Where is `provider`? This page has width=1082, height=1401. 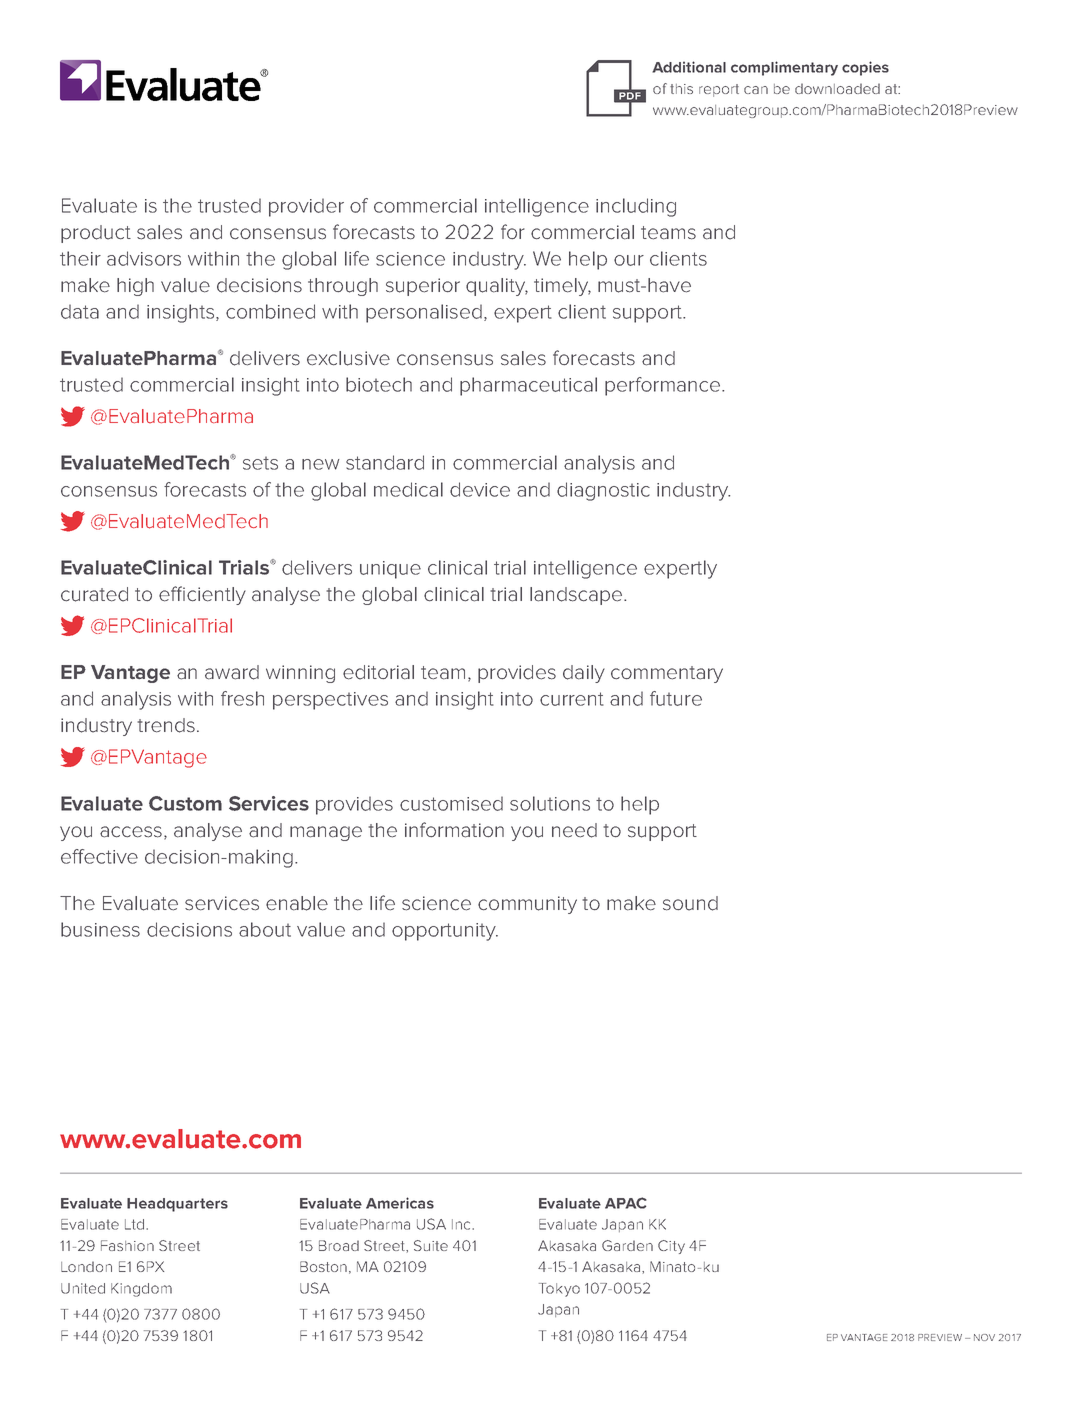 provider is located at coordinates (306, 207).
